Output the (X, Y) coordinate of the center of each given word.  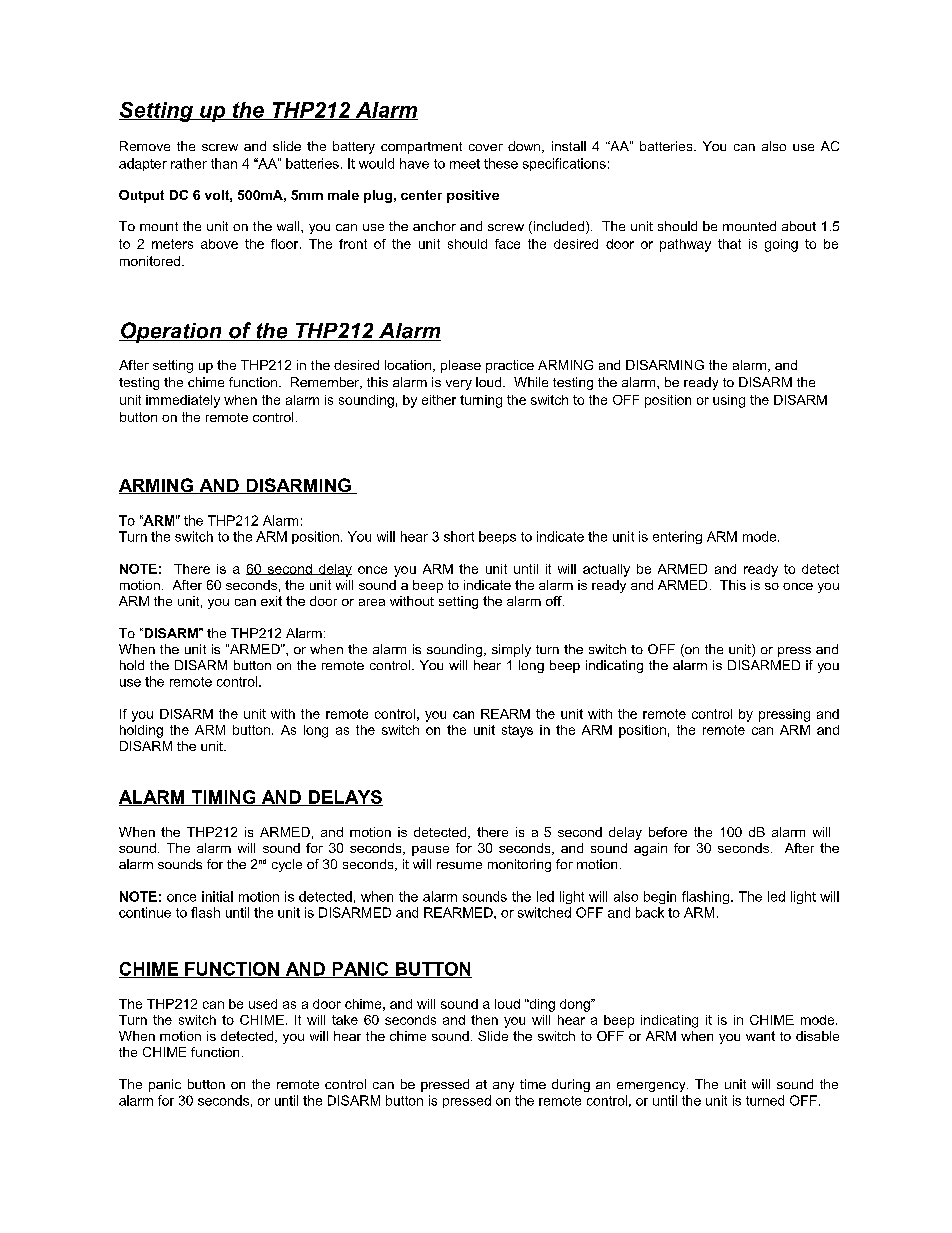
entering (677, 537)
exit (271, 601)
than (224, 163)
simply (511, 650)
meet (465, 164)
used (263, 1004)
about (799, 226)
